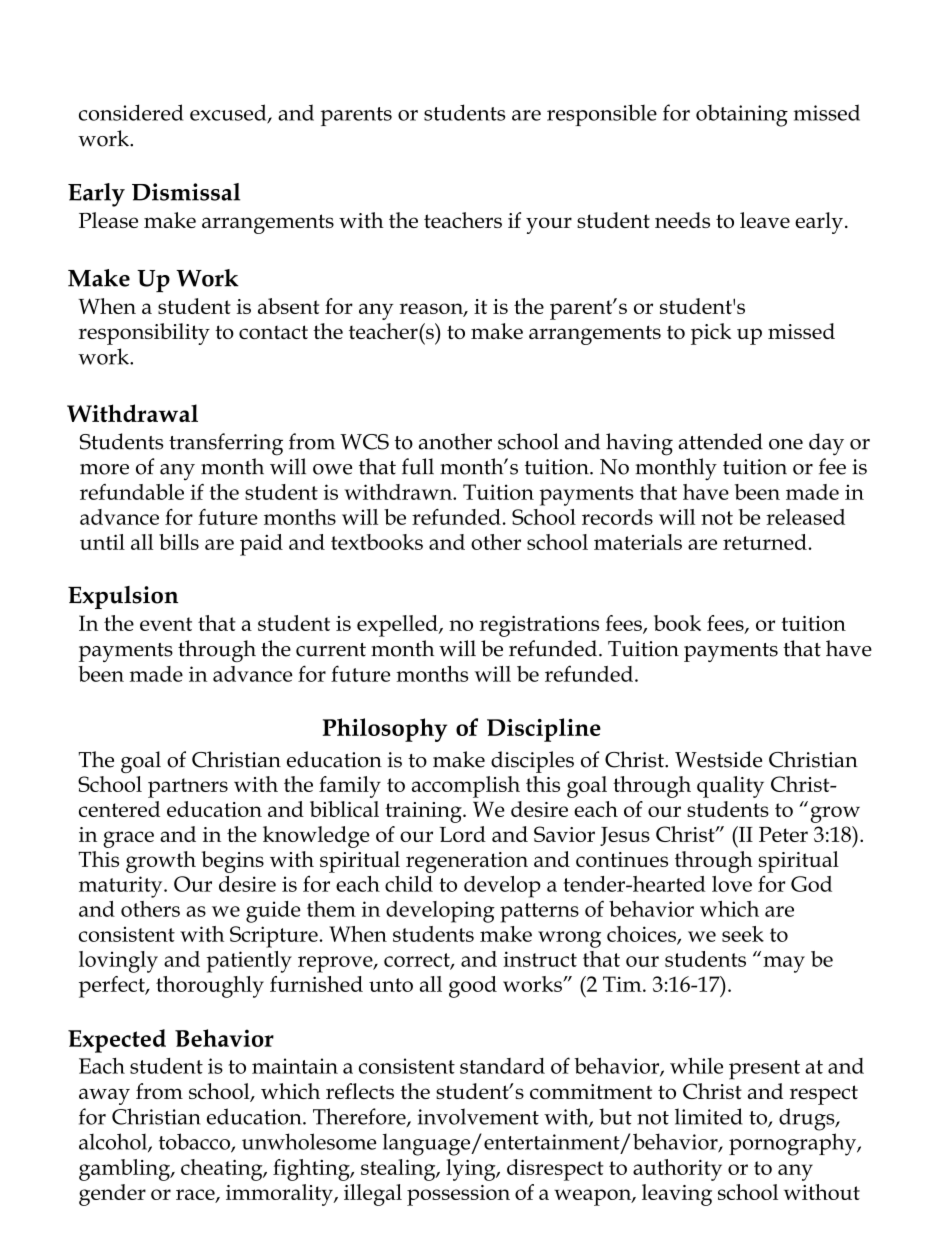 The height and width of the page is (1233, 952). I want to click on obtaining, so click(742, 115).
